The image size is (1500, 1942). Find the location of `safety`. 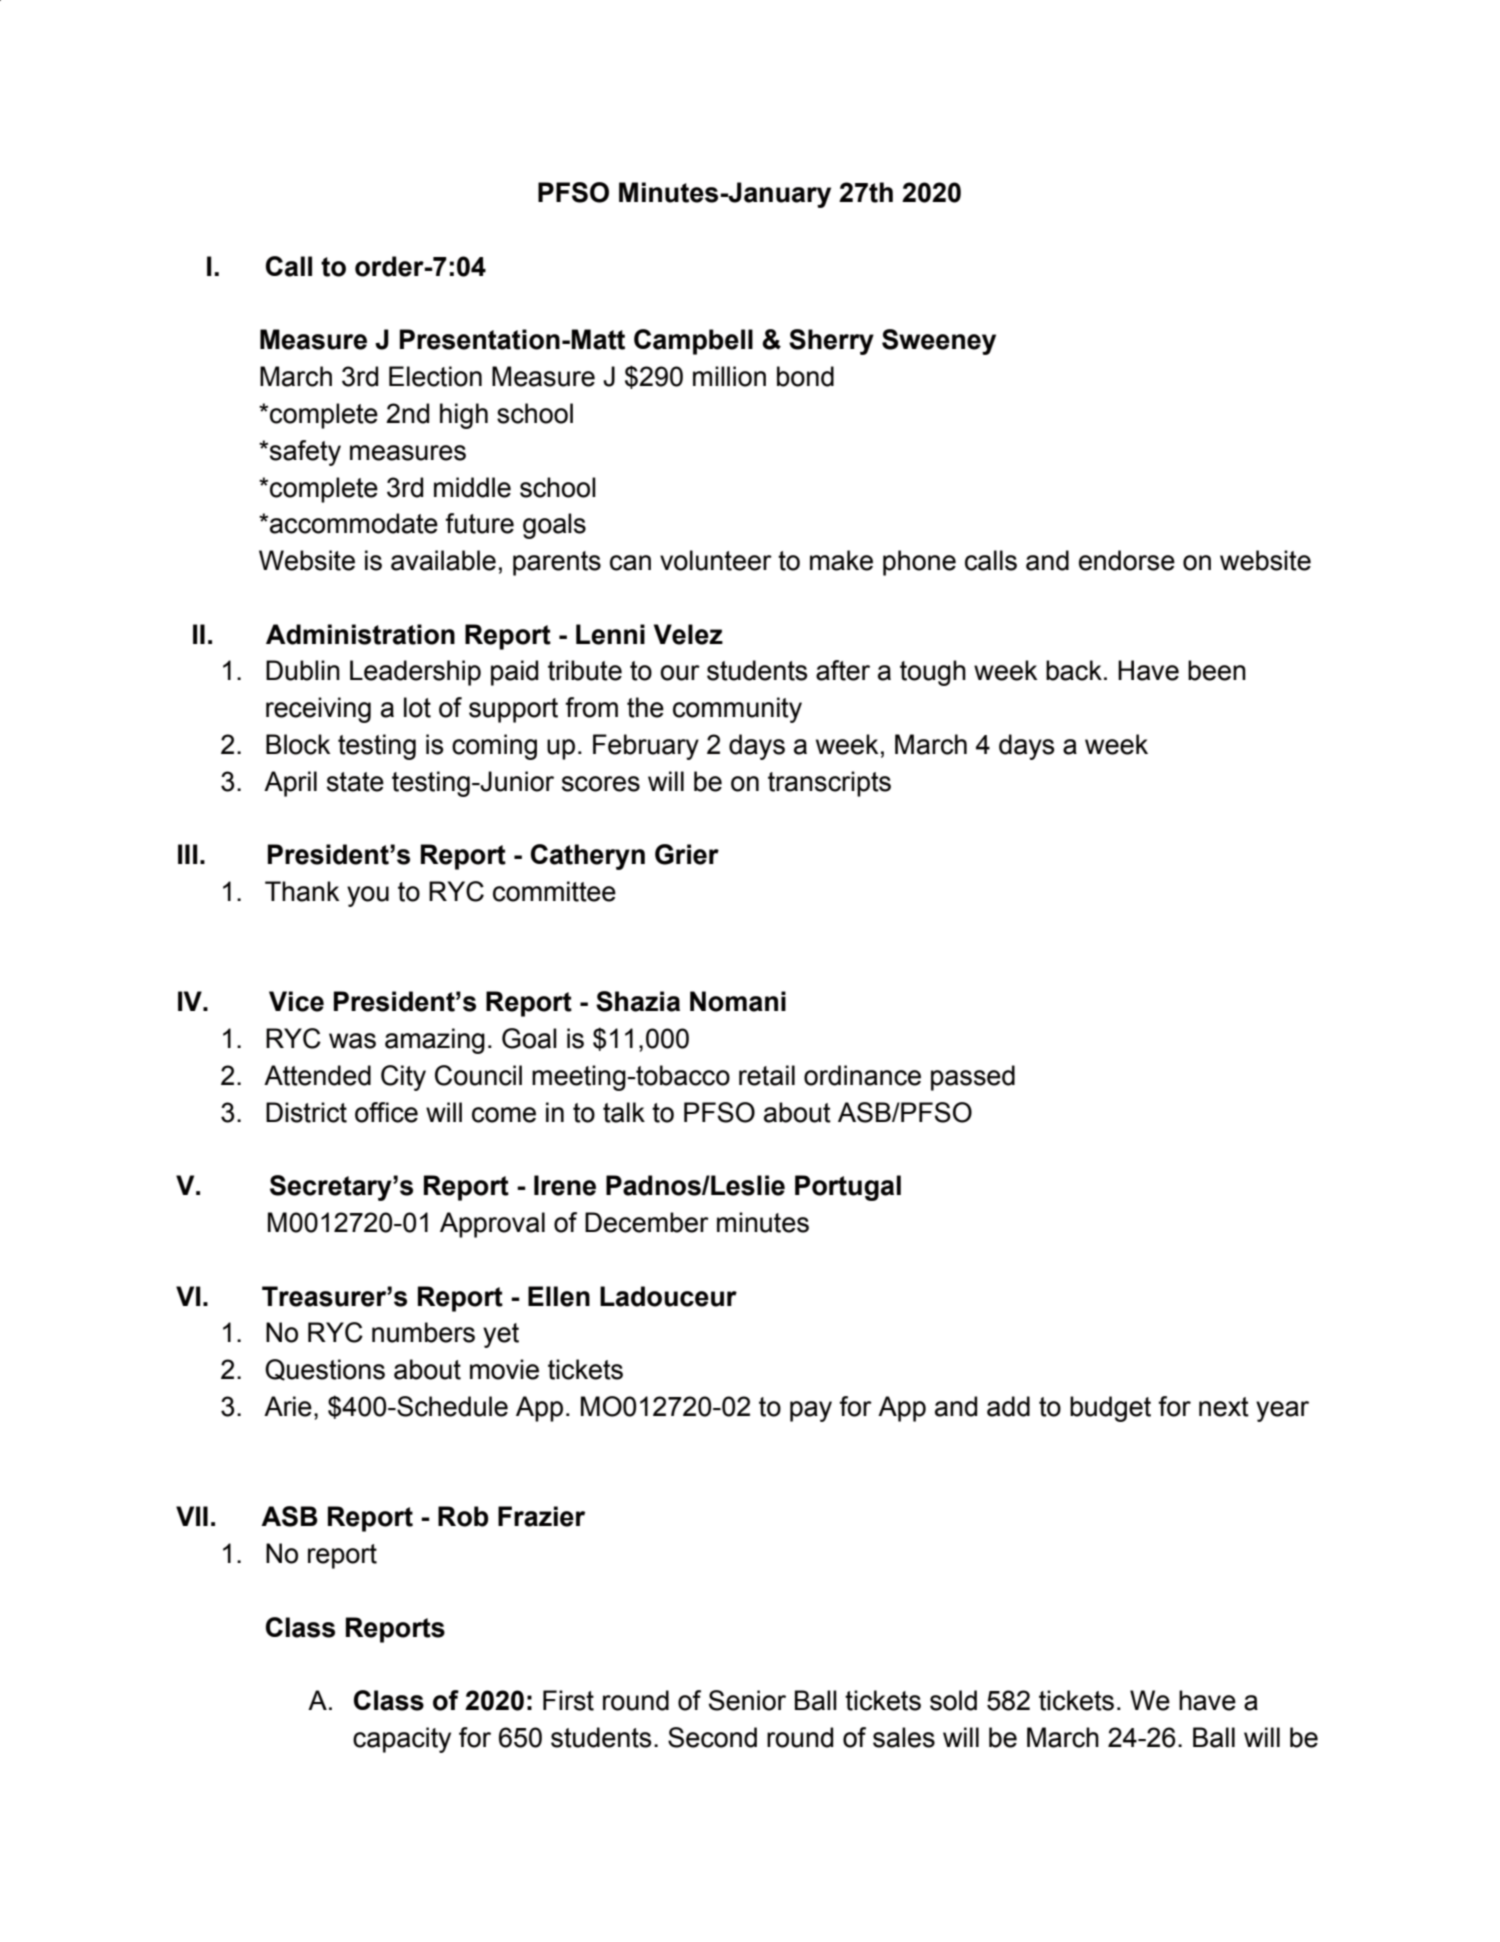

safety is located at coordinates (305, 453).
